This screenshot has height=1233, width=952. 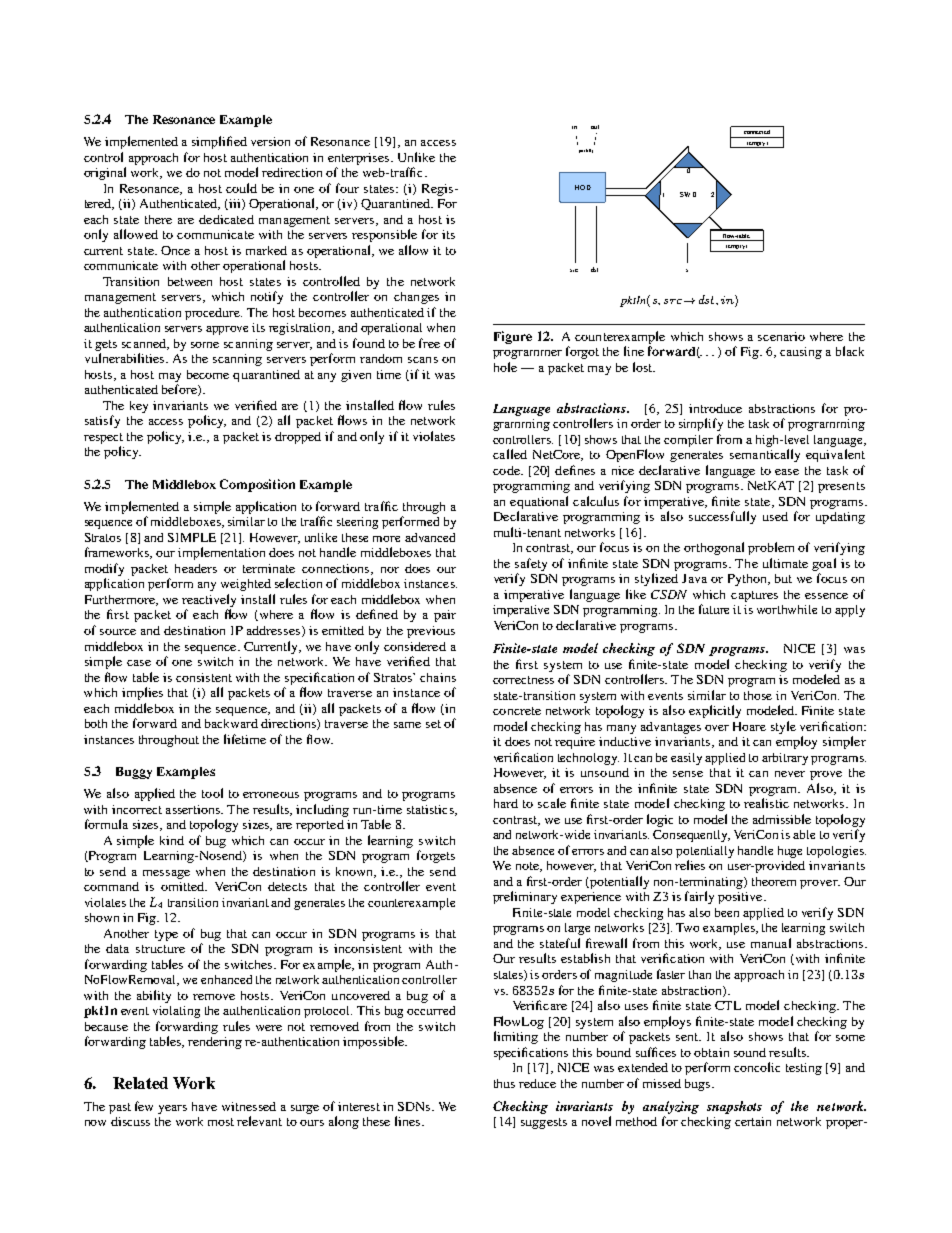 What do you see at coordinates (525, 897) in the screenshot?
I see `preliminary` at bounding box center [525, 897].
